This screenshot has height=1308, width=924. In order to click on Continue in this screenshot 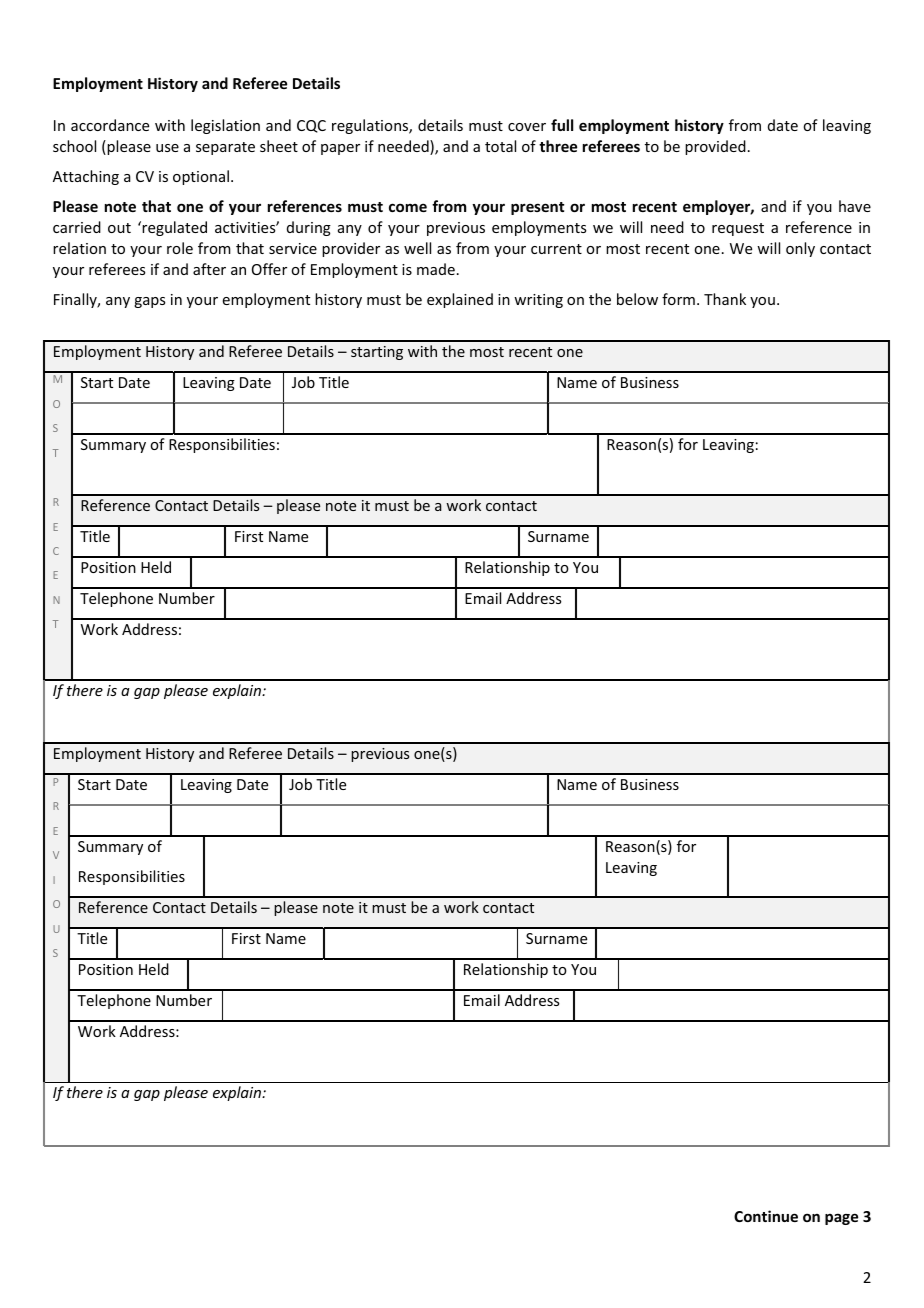, I will do `click(766, 1216)`.
